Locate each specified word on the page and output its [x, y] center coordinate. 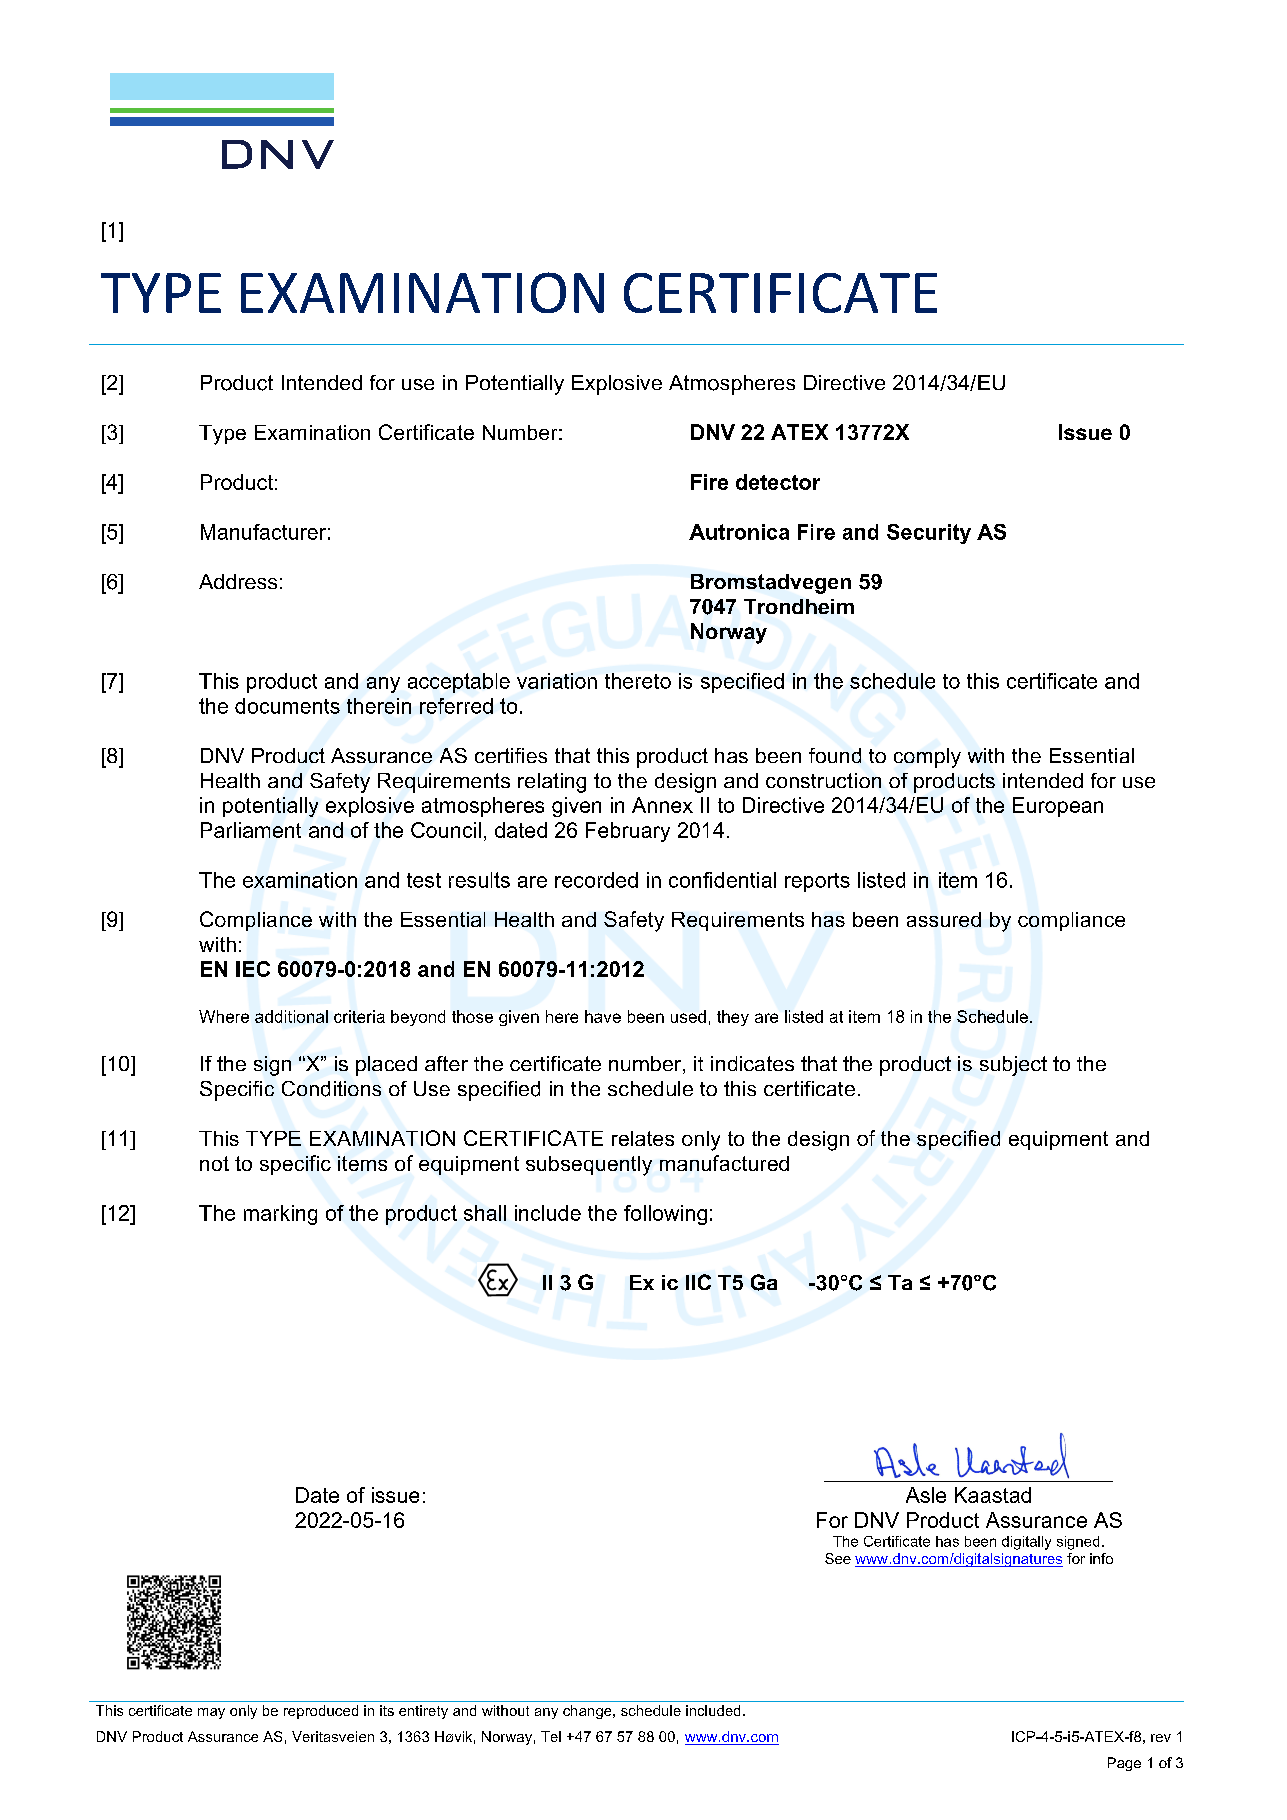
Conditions [331, 1089]
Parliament [251, 830]
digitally [1026, 1543]
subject [1013, 1066]
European [1058, 807]
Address [238, 581]
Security [929, 534]
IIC [698, 1282]
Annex [662, 805]
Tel [551, 1736]
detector [778, 482]
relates [643, 1138]
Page [1124, 1764]
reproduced [321, 1712]
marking [280, 1215]
